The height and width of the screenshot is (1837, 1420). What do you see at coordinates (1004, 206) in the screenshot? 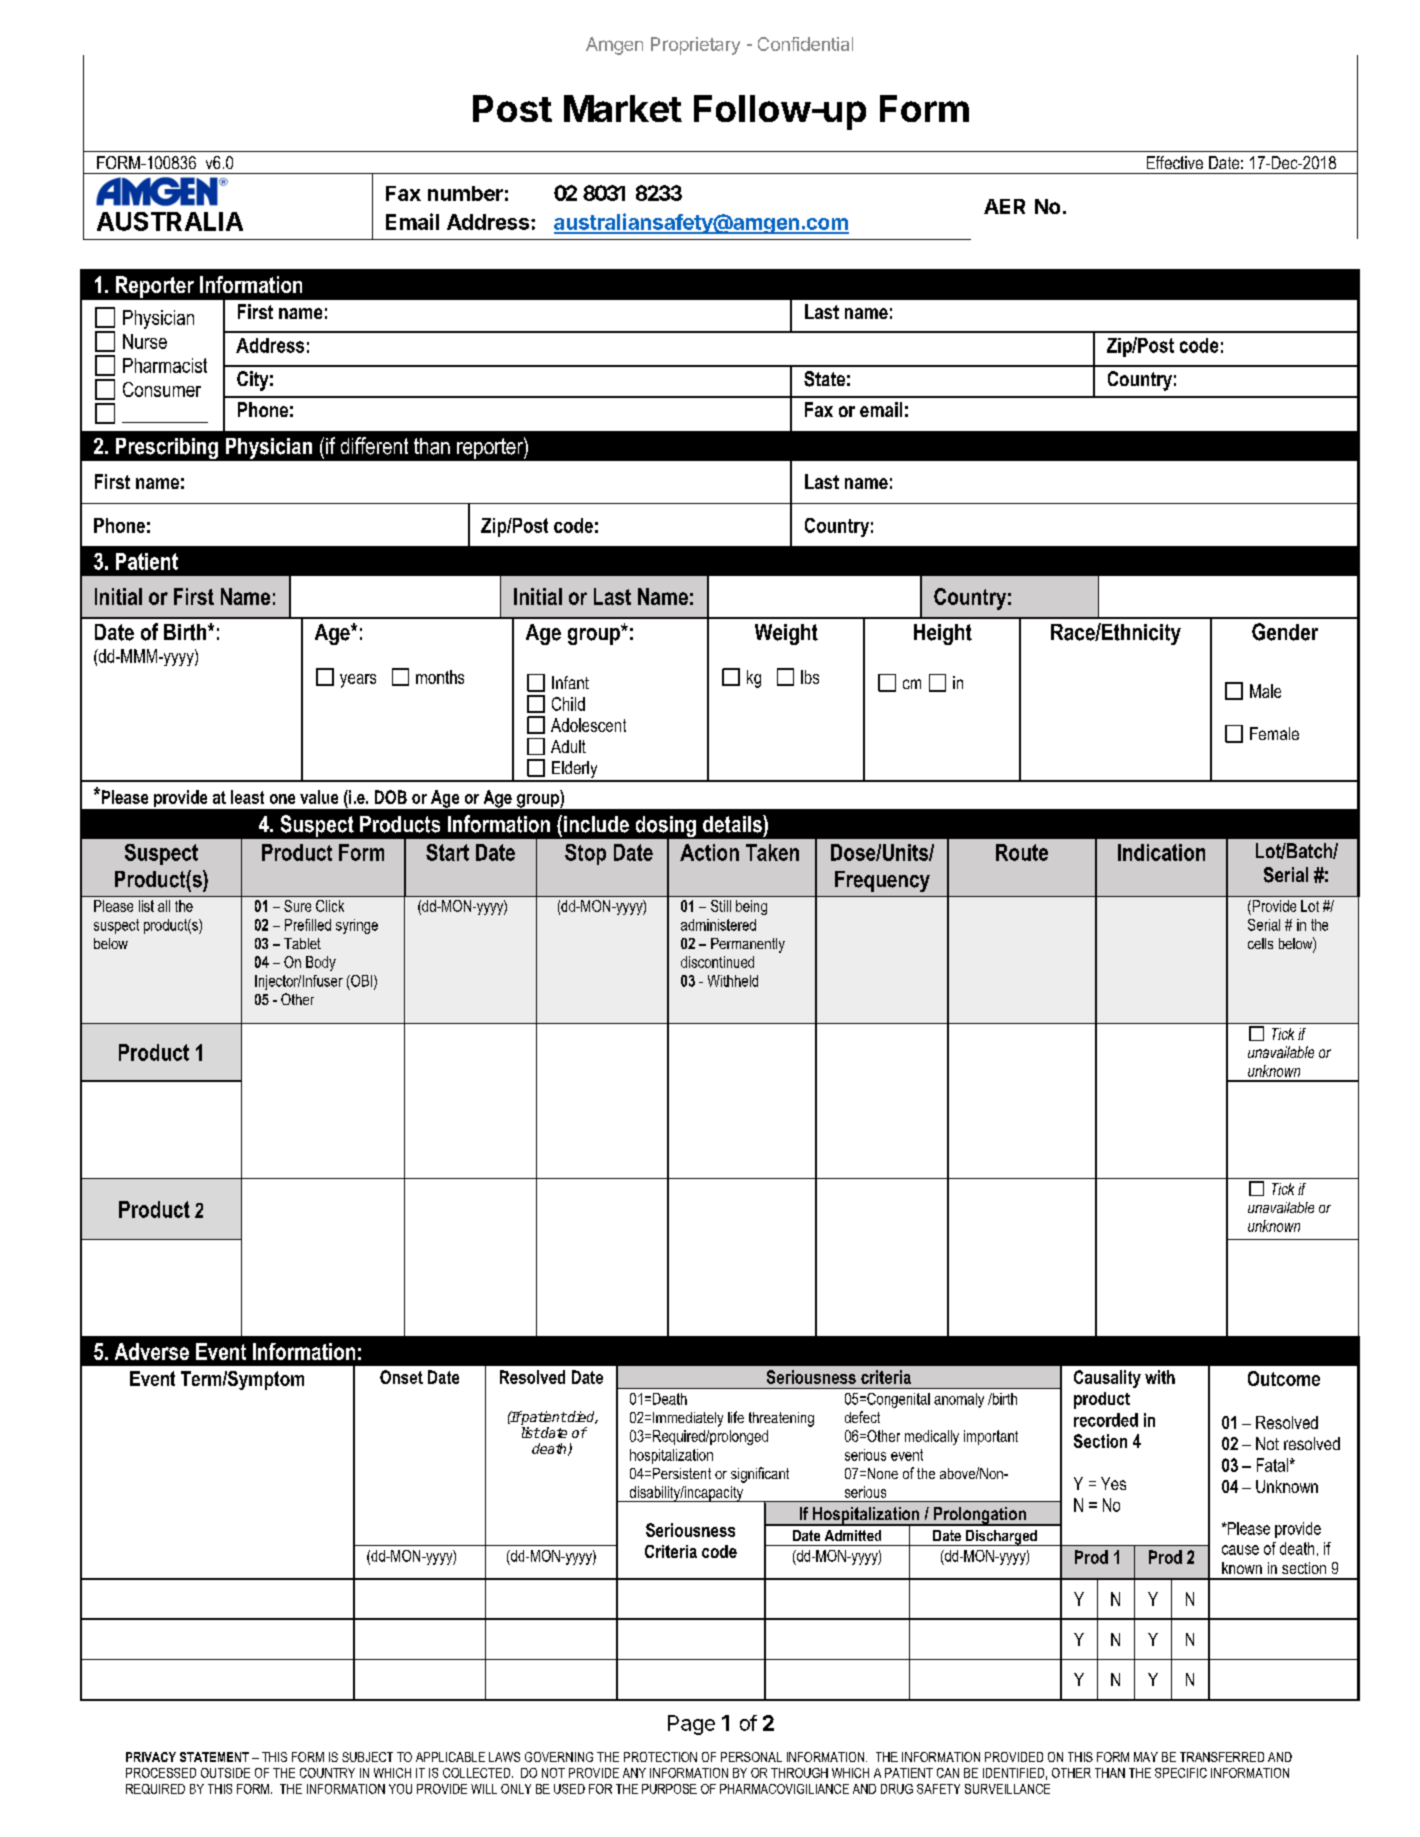
I see `AER` at bounding box center [1004, 206].
